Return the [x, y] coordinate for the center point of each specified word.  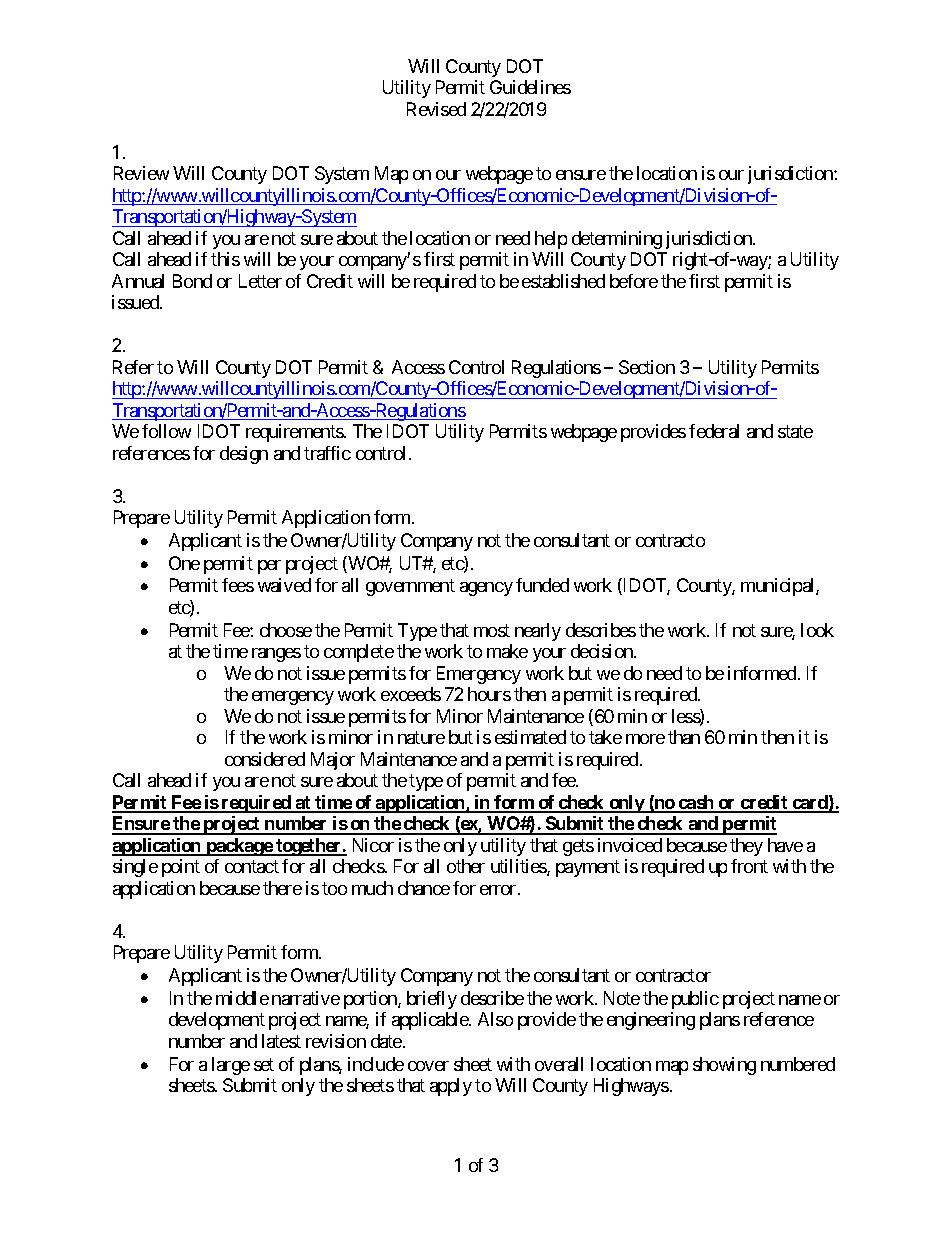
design [244, 455]
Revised [436, 109]
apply [451, 1087]
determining [617, 240]
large [231, 1066]
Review [141, 173]
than [684, 737]
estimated [530, 737]
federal [714, 431]
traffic [327, 453]
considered [265, 759]
